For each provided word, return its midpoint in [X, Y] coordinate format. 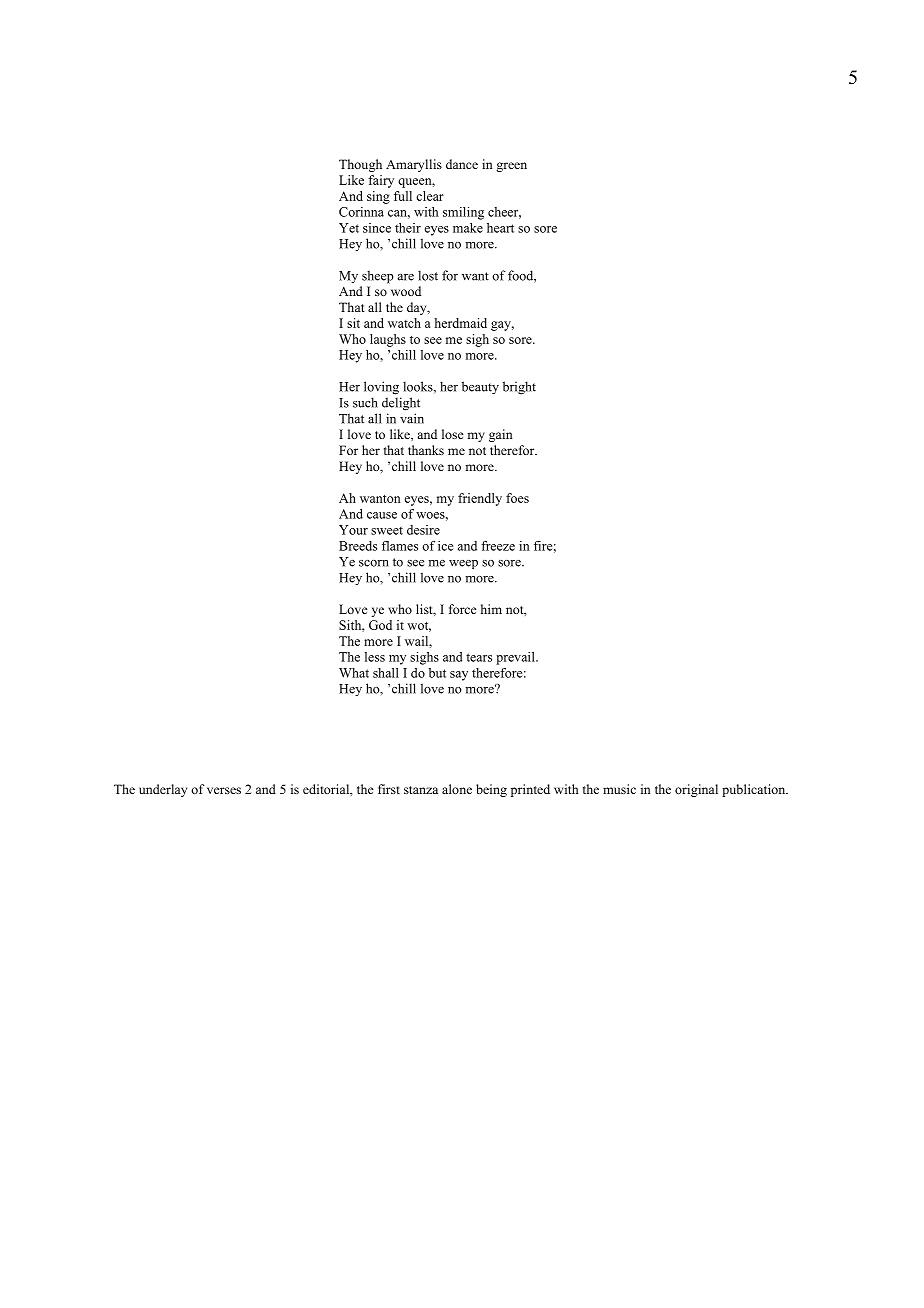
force [463, 609]
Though [360, 165]
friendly [480, 499]
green [511, 167]
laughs [388, 340]
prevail [516, 658]
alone [457, 789]
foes [517, 498]
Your [353, 530]
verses [224, 790]
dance [462, 164]
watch [404, 323]
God [380, 625]
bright [519, 388]
